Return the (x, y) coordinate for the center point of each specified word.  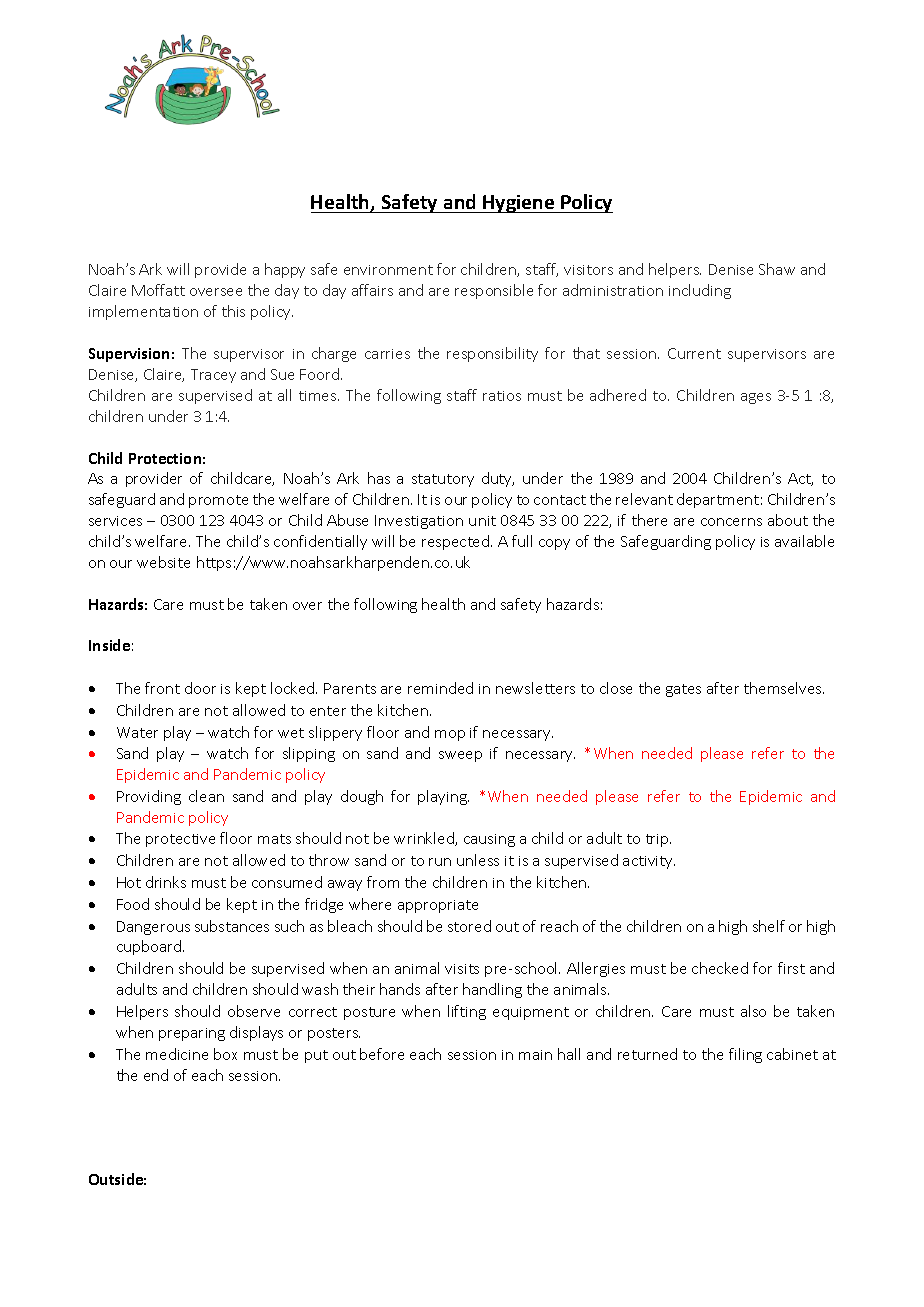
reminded (440, 688)
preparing (192, 1034)
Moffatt (158, 290)
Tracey (213, 376)
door (200, 688)
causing (489, 840)
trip (658, 840)
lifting (467, 1012)
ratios (502, 396)
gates (683, 690)
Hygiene (519, 204)
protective (180, 840)
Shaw (777, 269)
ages (756, 398)
